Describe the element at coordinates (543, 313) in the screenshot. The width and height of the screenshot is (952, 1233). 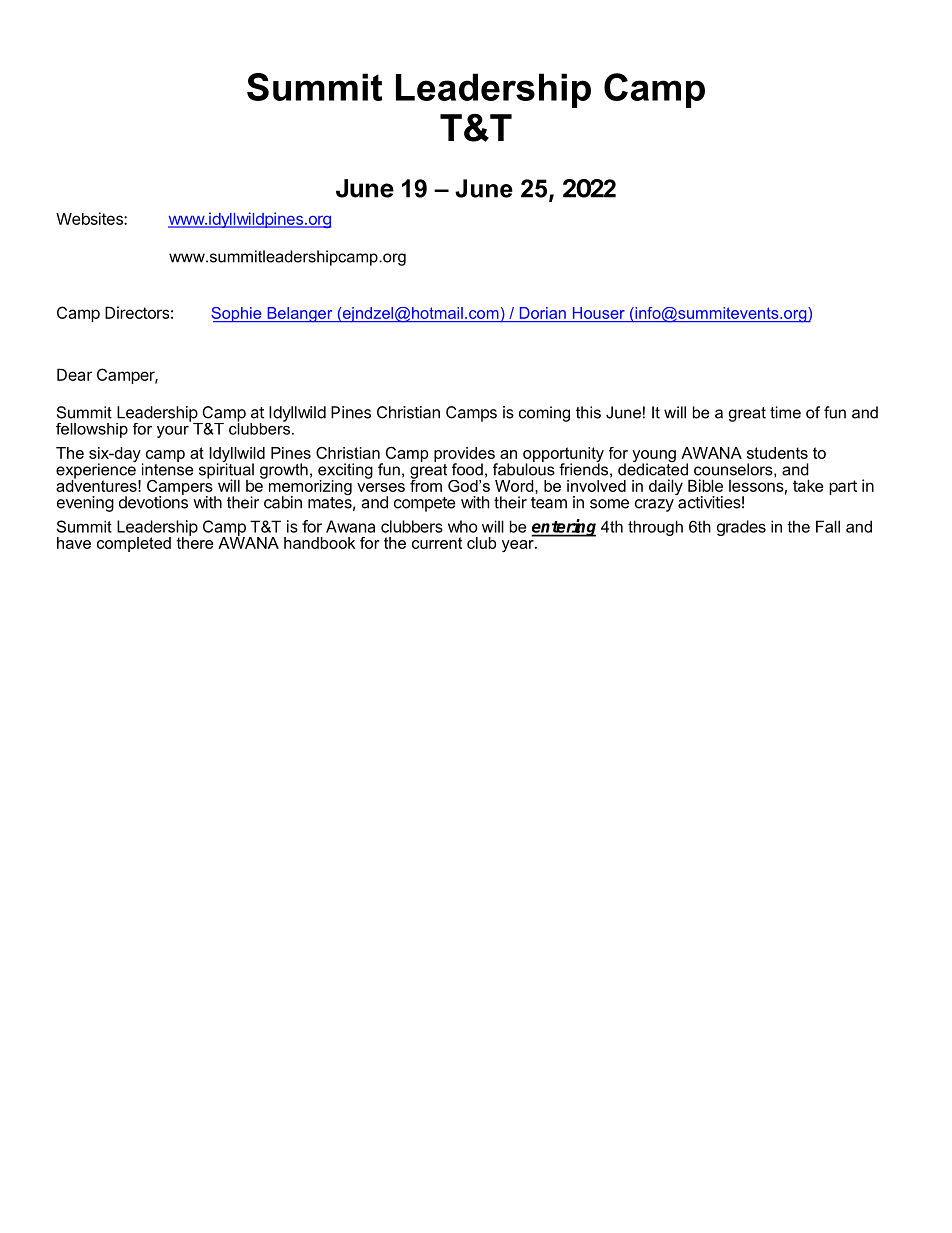
I see `Dorian` at that location.
